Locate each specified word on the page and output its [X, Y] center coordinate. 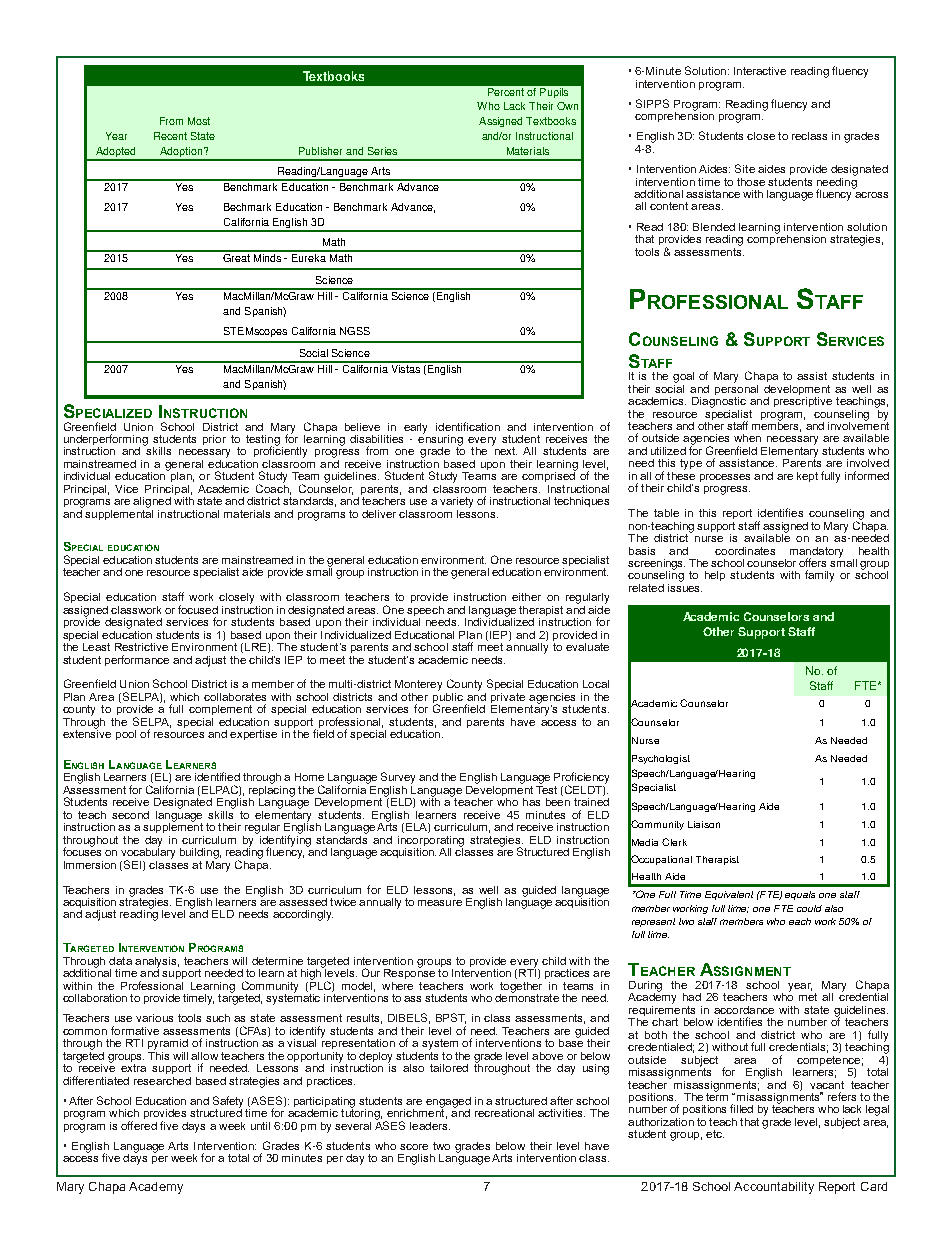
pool [126, 735]
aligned [152, 502]
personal [736, 388]
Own [567, 106]
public [448, 698]
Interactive [760, 71]
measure [440, 903]
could [809, 908]
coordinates [745, 551]
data [120, 961]
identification [468, 426]
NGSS [355, 331]
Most [199, 121]
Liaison [704, 824]
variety [456, 502]
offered [139, 1125]
